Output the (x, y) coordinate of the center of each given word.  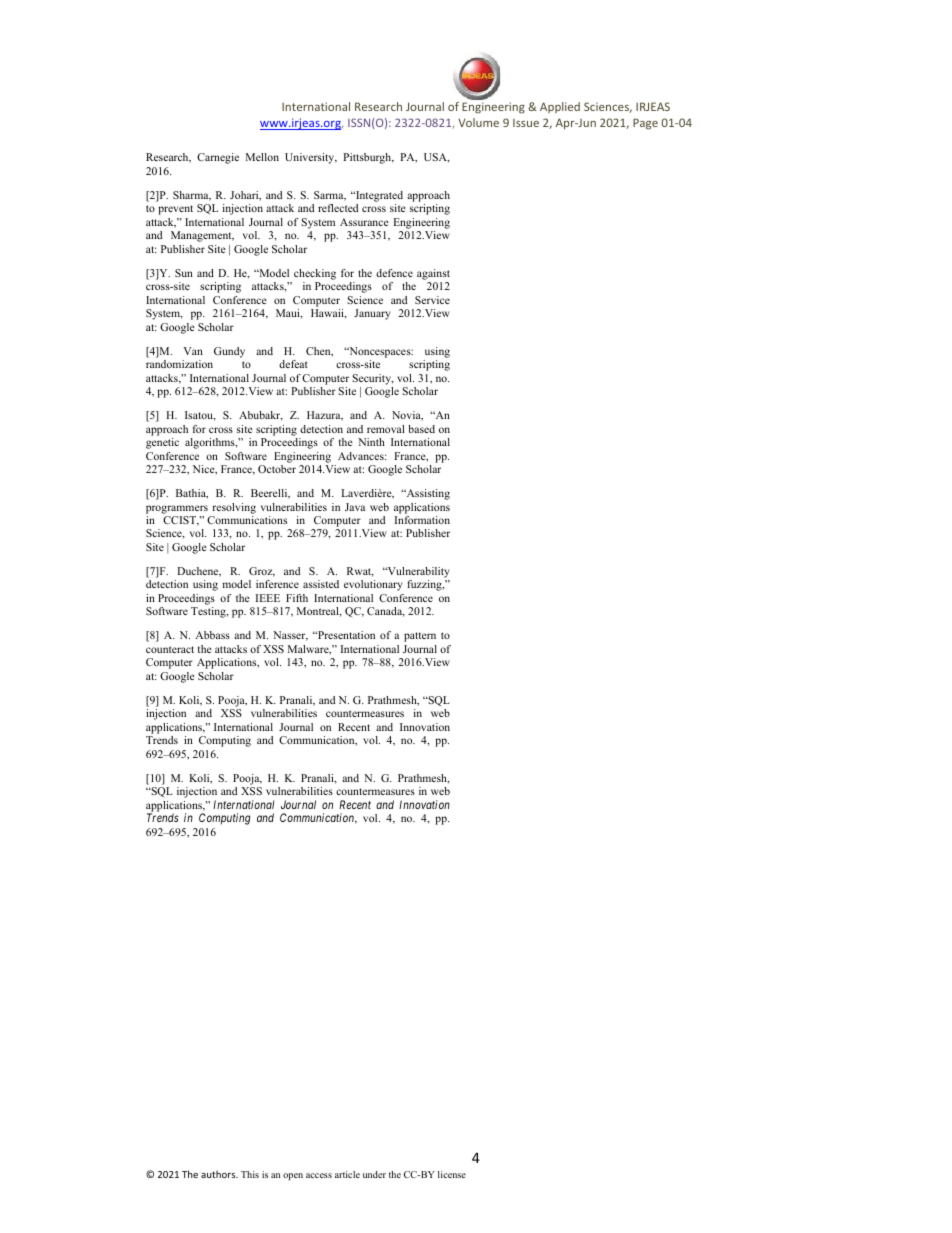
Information (422, 520)
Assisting (427, 494)
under (374, 1174)
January (372, 314)
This (250, 1174)
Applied (560, 107)
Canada (386, 612)
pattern (420, 637)
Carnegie (218, 158)
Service (432, 300)
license (452, 1174)
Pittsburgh (368, 158)
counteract (170, 649)
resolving (234, 508)
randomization (179, 364)
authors (219, 1174)
